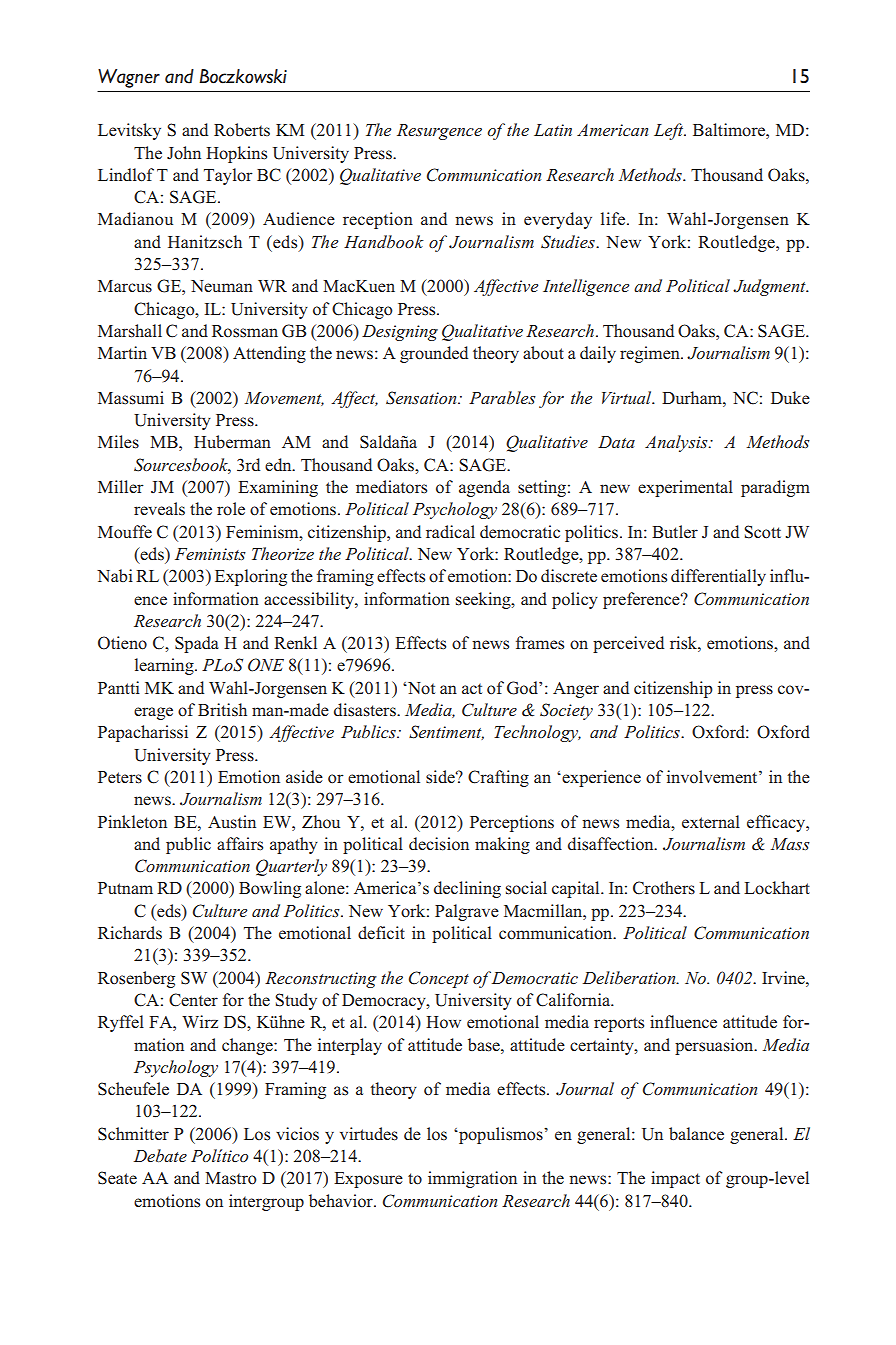  Describe the element at coordinates (553, 130) in the document. I see `Latin` at that location.
